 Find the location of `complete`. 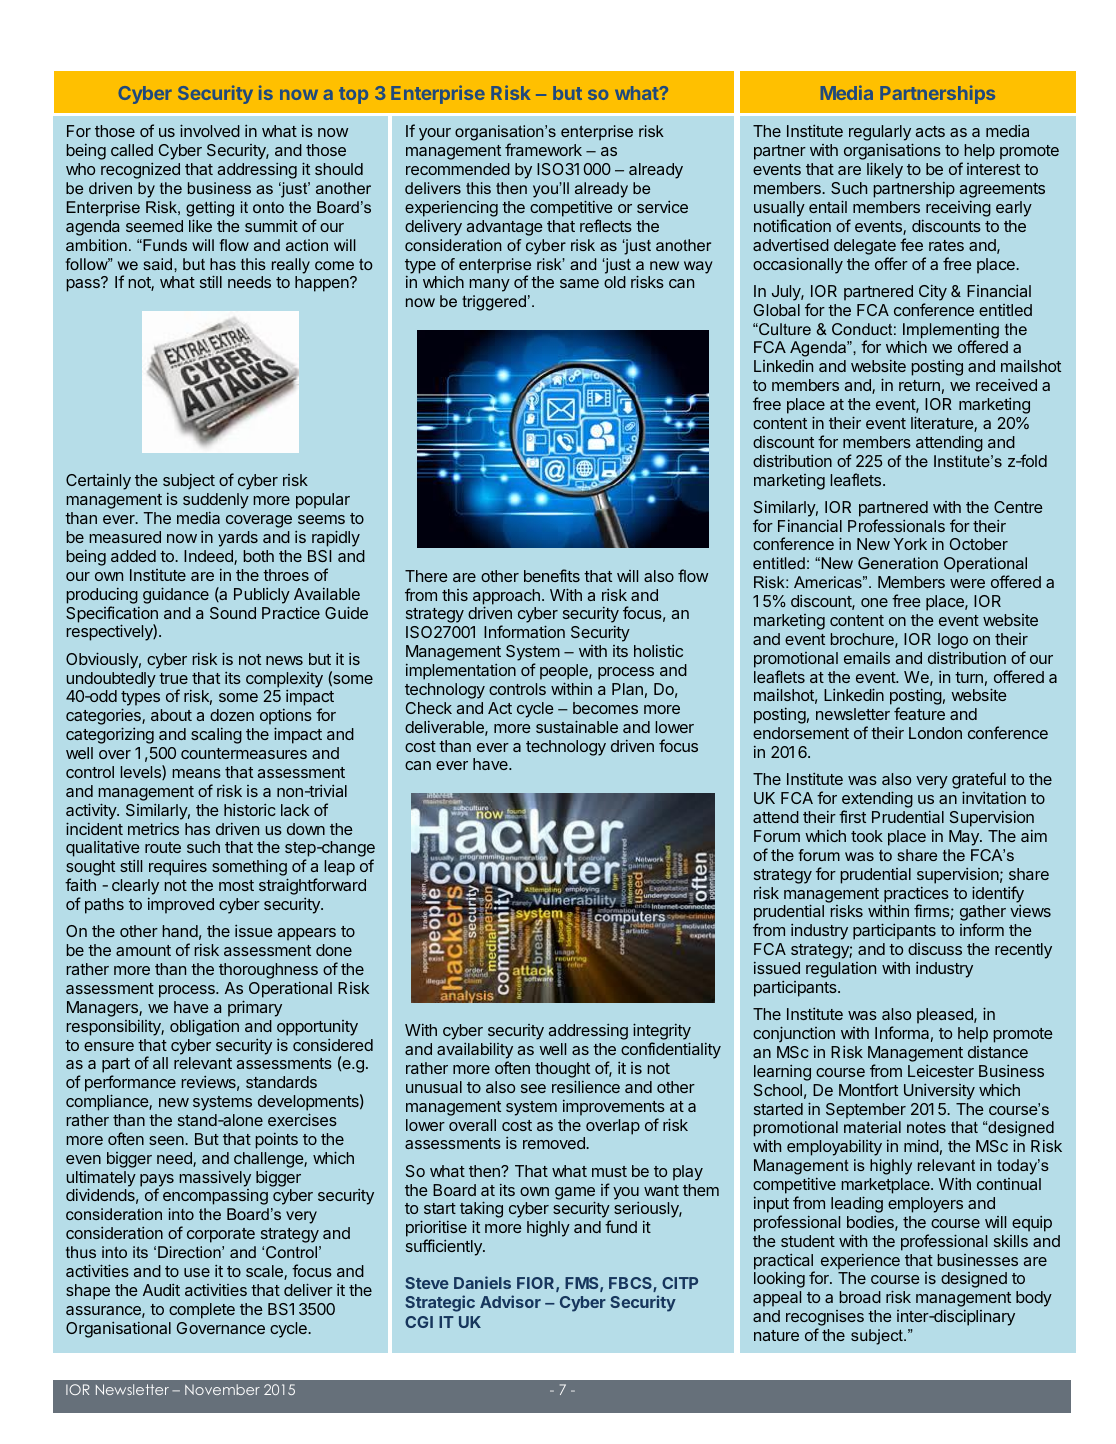

complete is located at coordinates (202, 1311).
